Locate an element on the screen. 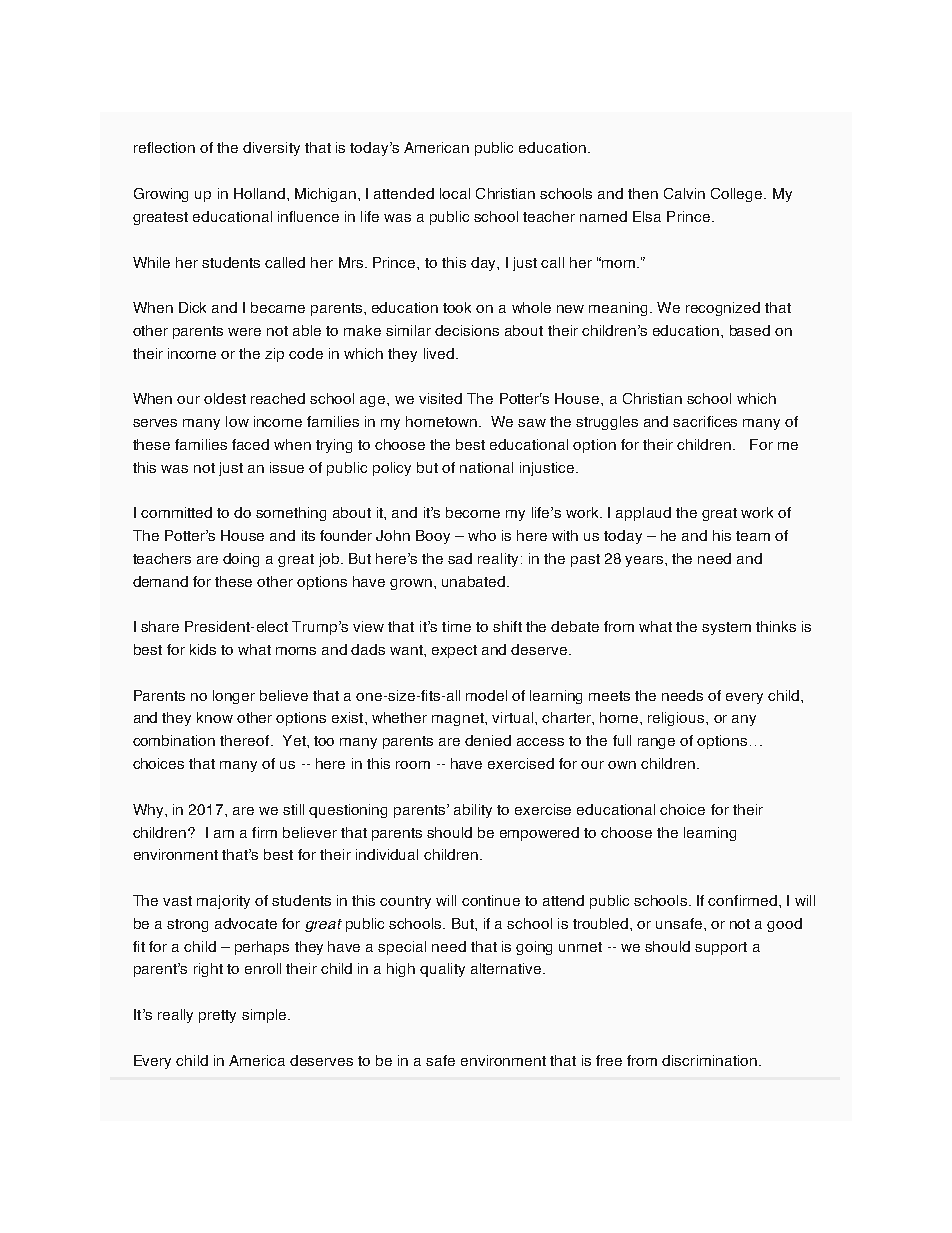 This screenshot has height=1233, width=952. sacrifices is located at coordinates (705, 421).
